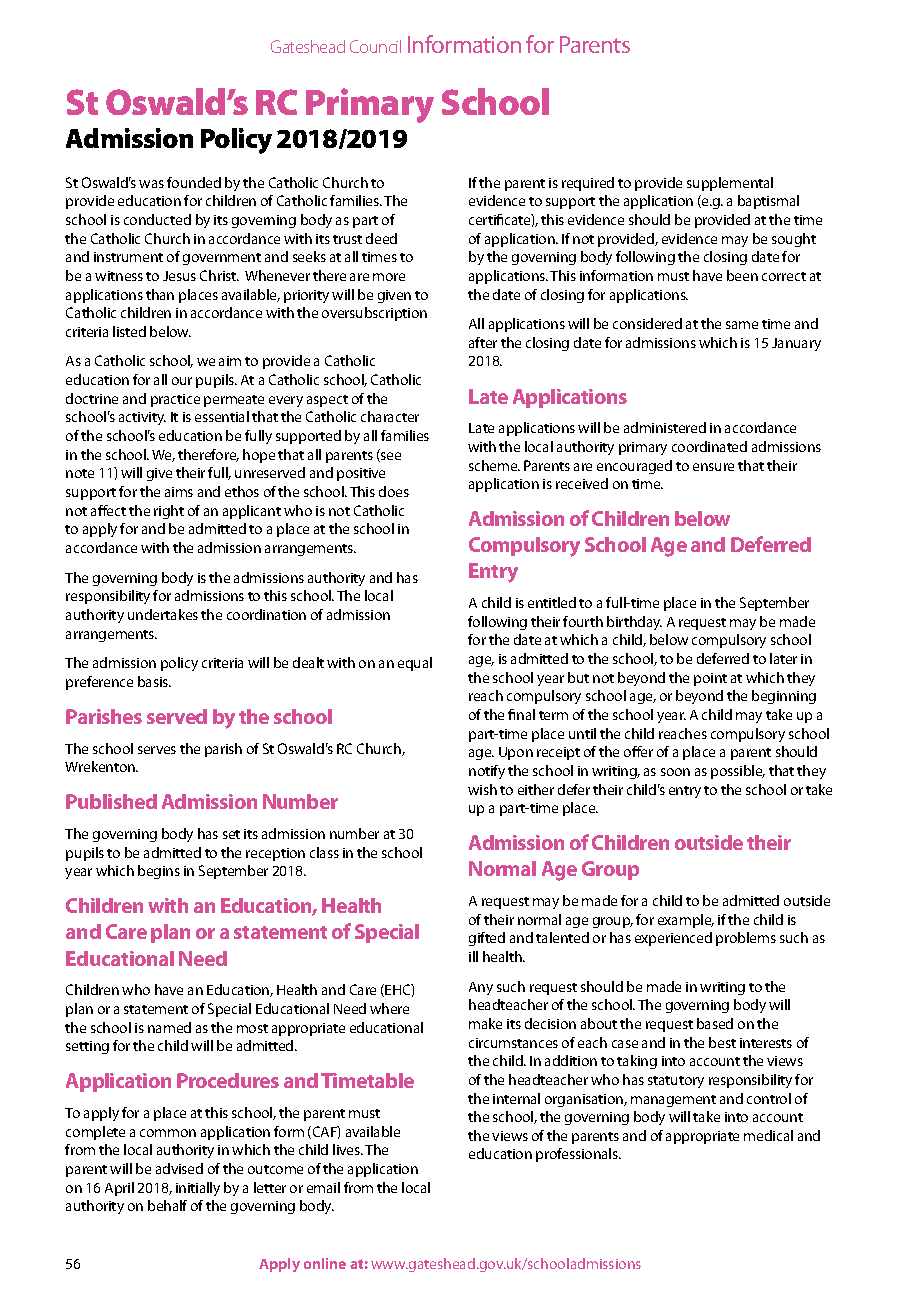  Describe the element at coordinates (415, 664) in the screenshot. I see `equal` at that location.
